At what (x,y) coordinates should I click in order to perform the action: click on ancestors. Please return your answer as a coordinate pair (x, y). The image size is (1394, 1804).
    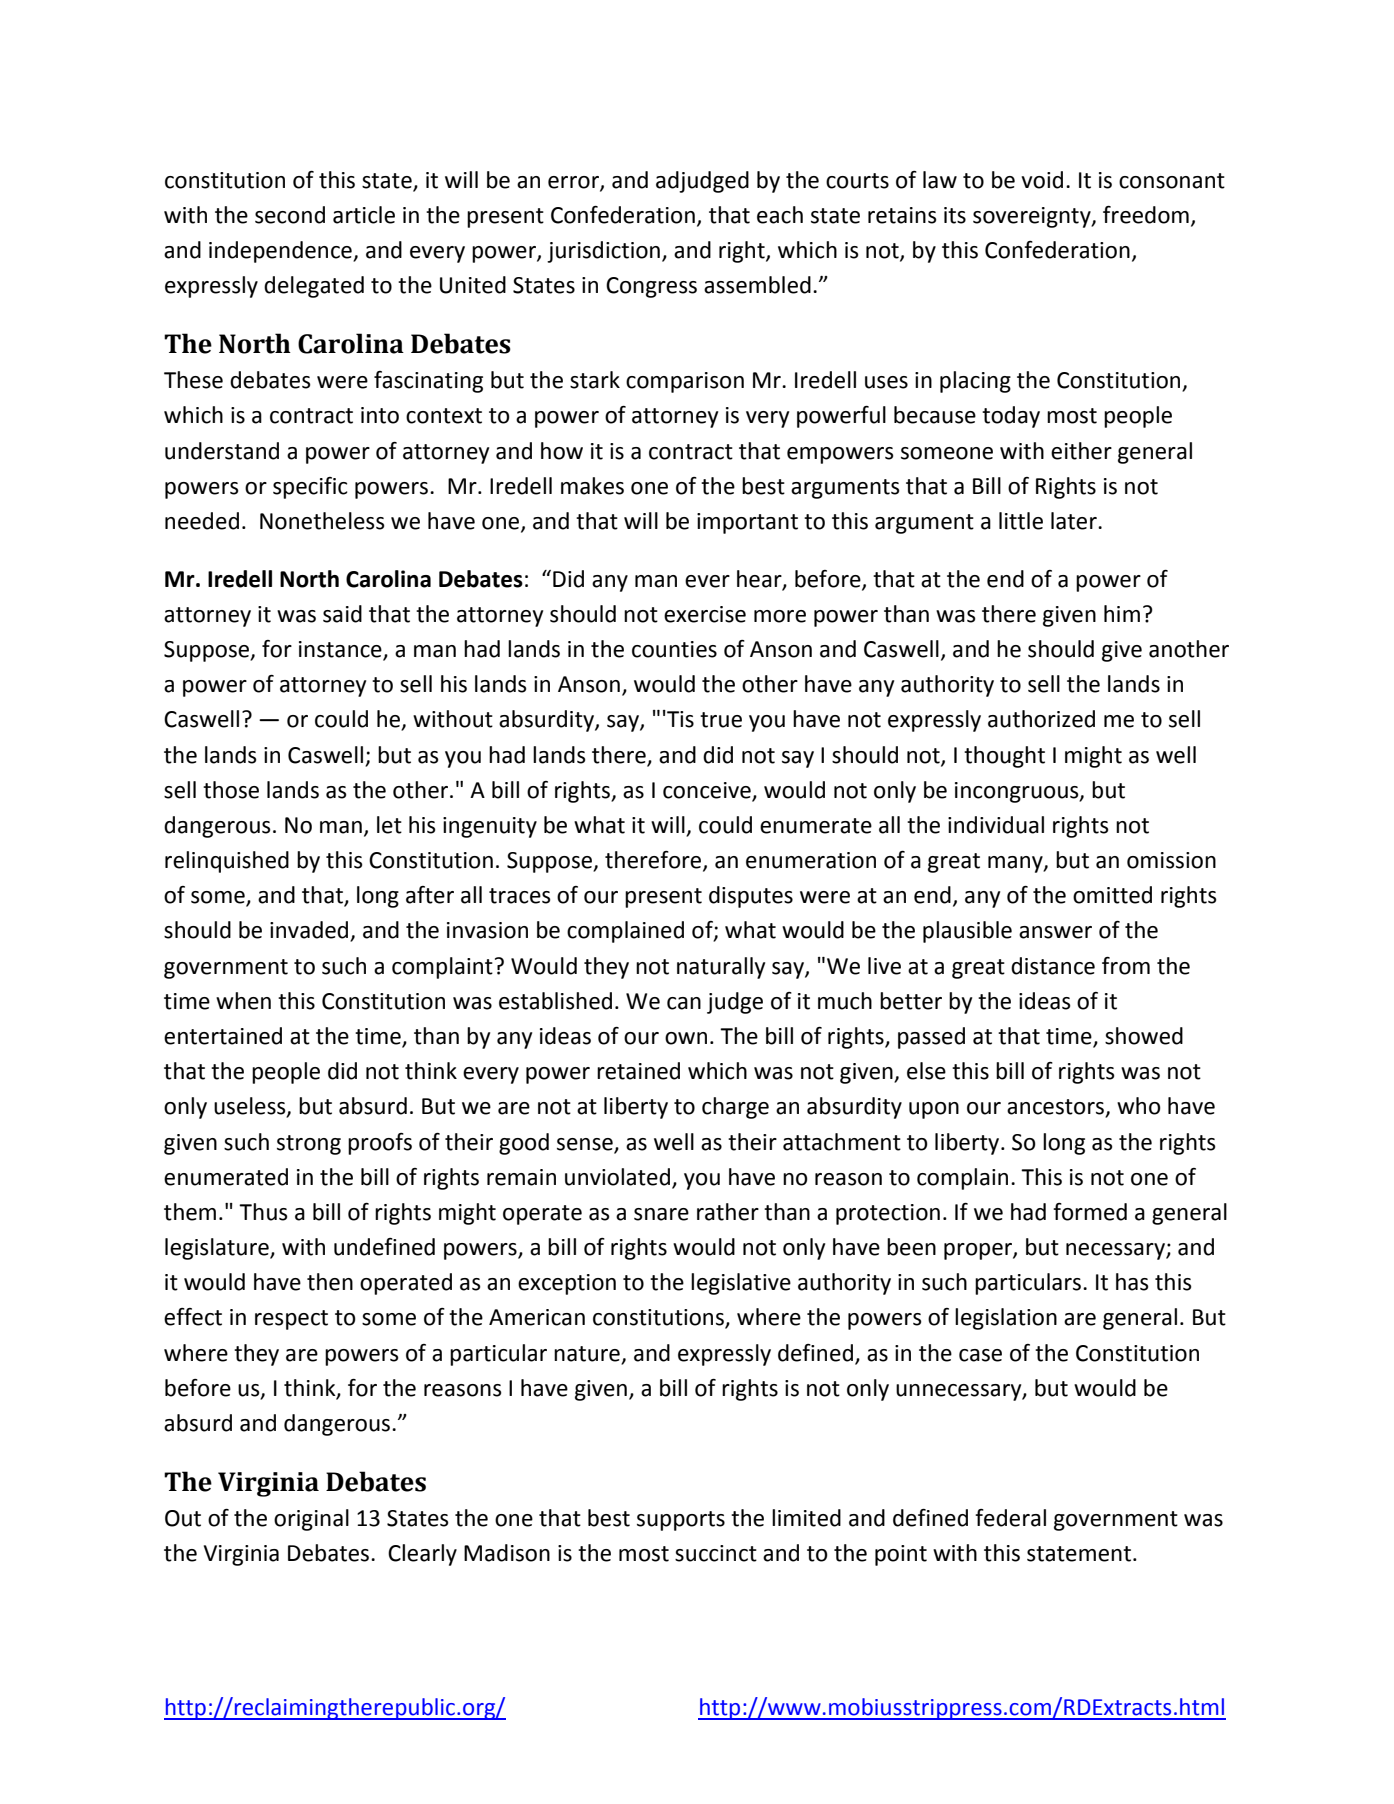
    Looking at the image, I should click on (1056, 1108).
